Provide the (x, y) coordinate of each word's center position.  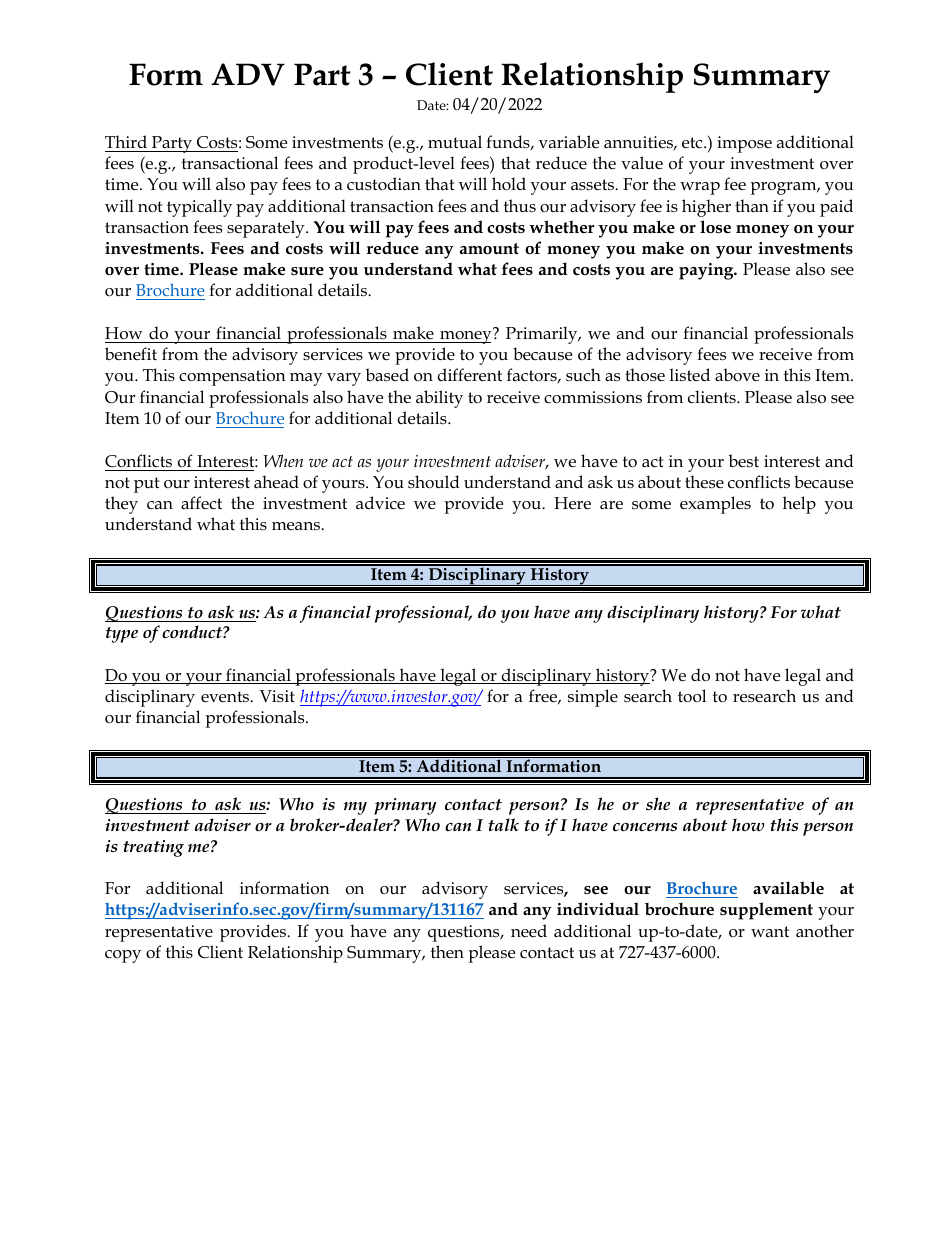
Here (572, 503)
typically (199, 208)
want (770, 931)
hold (509, 183)
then (447, 951)
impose (744, 144)
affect (201, 503)
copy (123, 956)
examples (715, 505)
